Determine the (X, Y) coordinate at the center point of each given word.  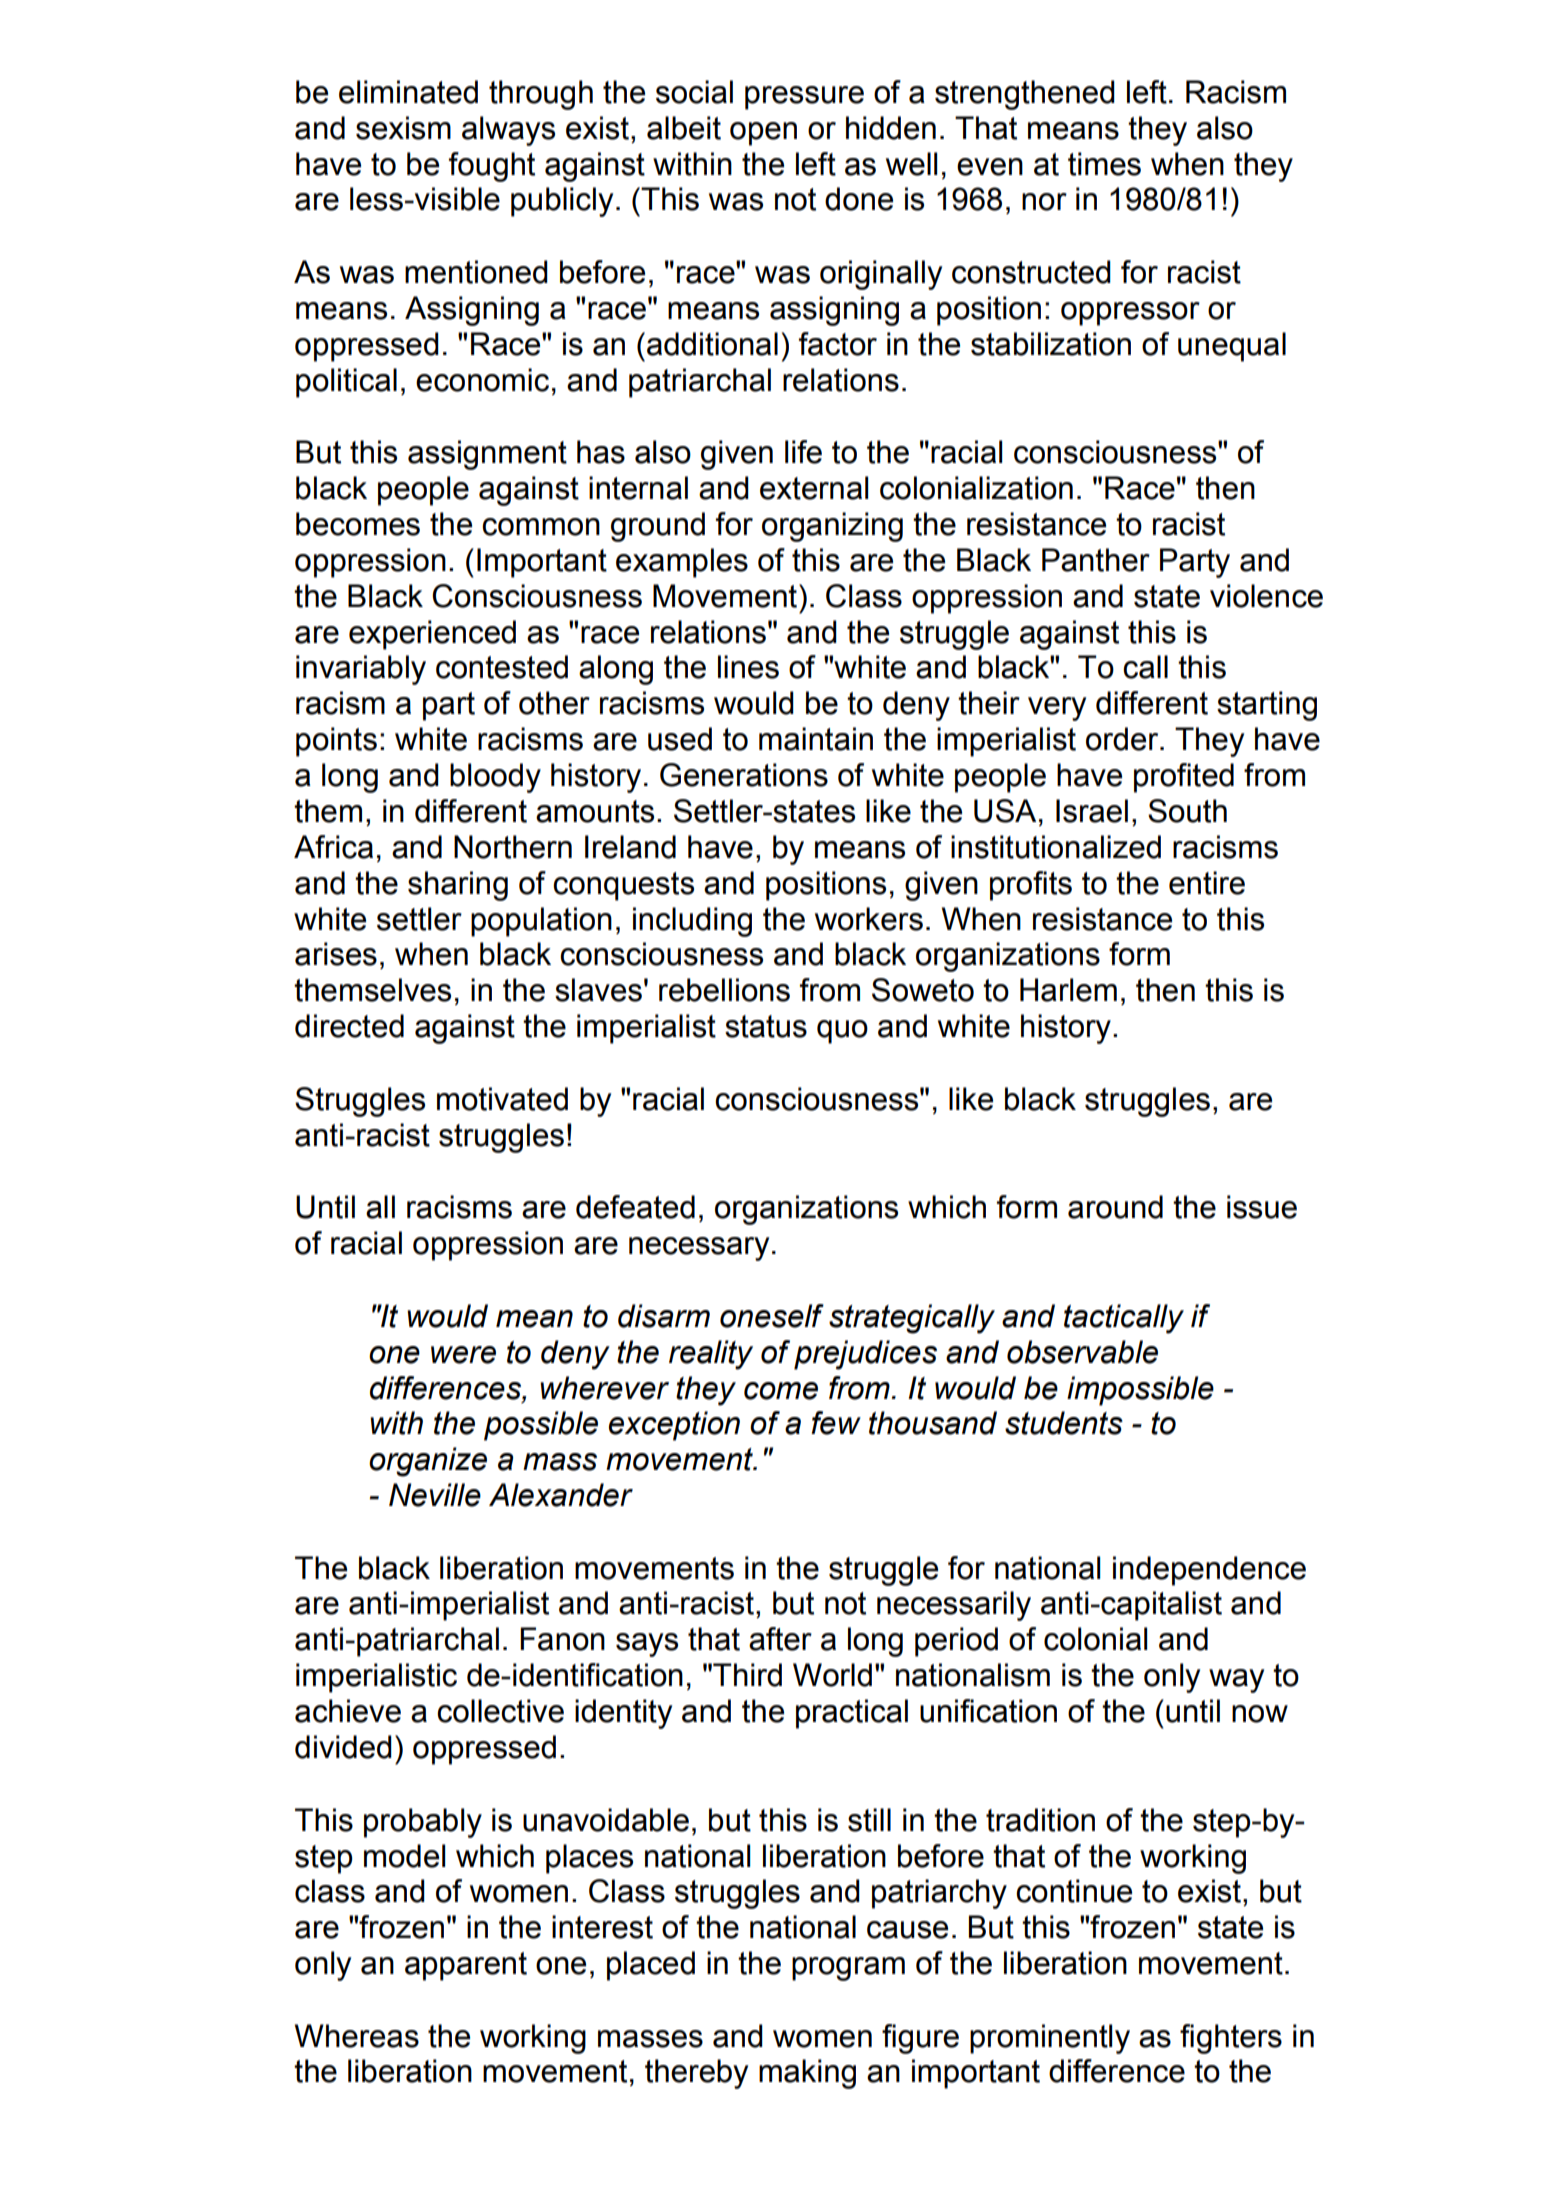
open (763, 134)
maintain (816, 739)
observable (1082, 1352)
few (836, 1423)
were (463, 1355)
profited (1184, 778)
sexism (403, 128)
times (1104, 164)
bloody (495, 778)
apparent (466, 1966)
